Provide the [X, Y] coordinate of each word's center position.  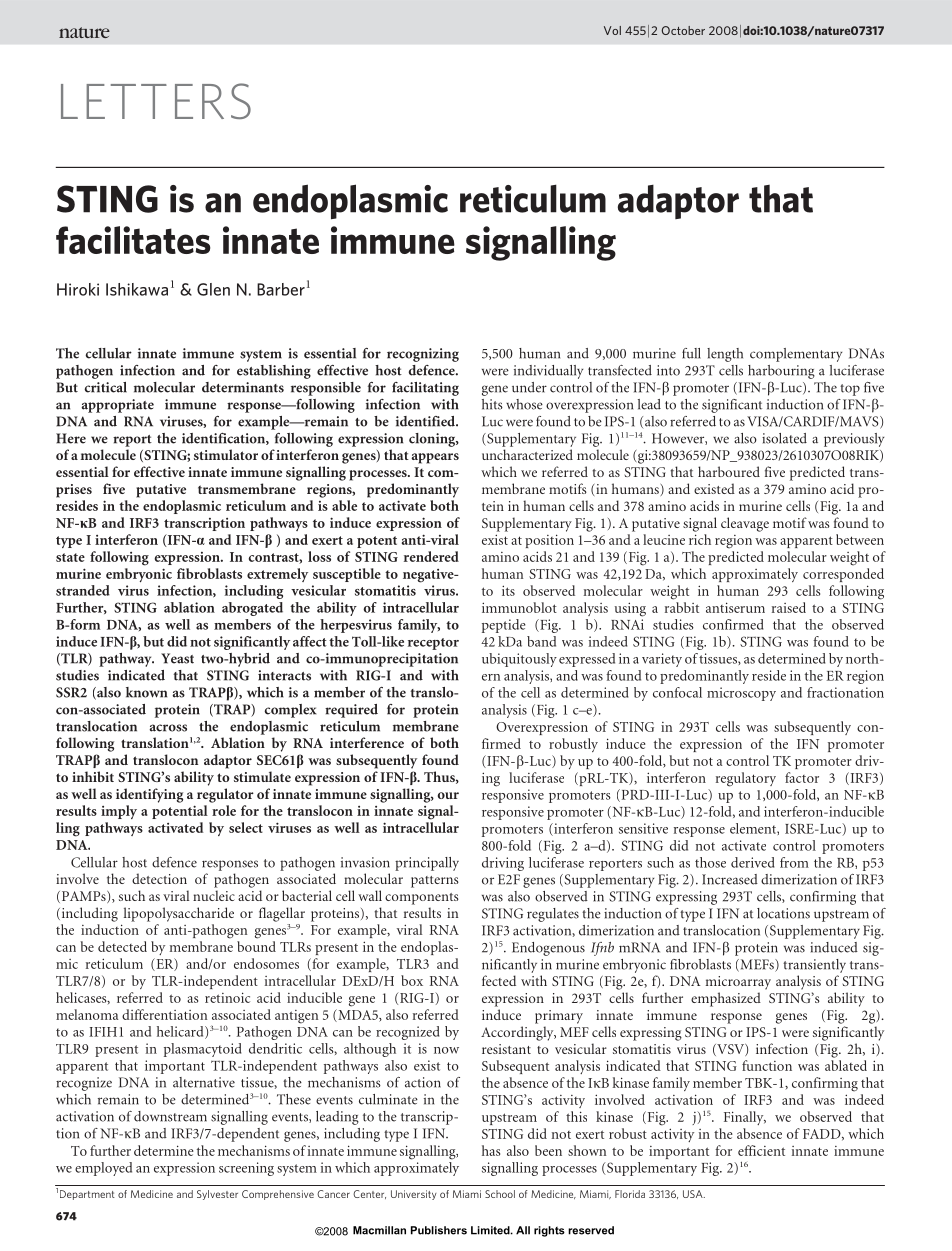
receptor [433, 644]
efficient [761, 1150]
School [500, 1194]
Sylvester [217, 1195]
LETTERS [156, 101]
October [683, 30]
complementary [796, 355]
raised [789, 607]
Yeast [177, 658]
